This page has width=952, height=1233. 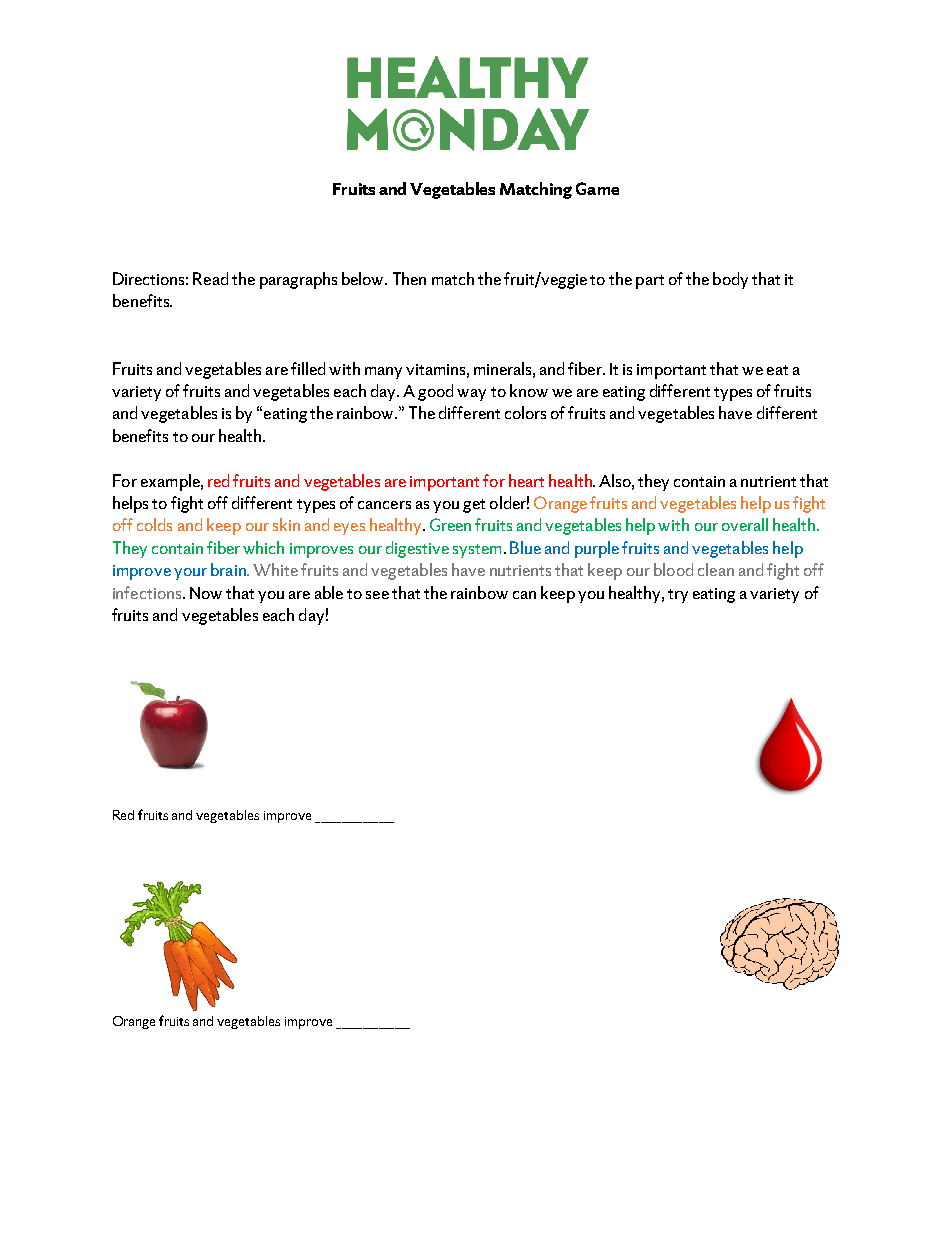 I want to click on see, so click(x=377, y=595).
